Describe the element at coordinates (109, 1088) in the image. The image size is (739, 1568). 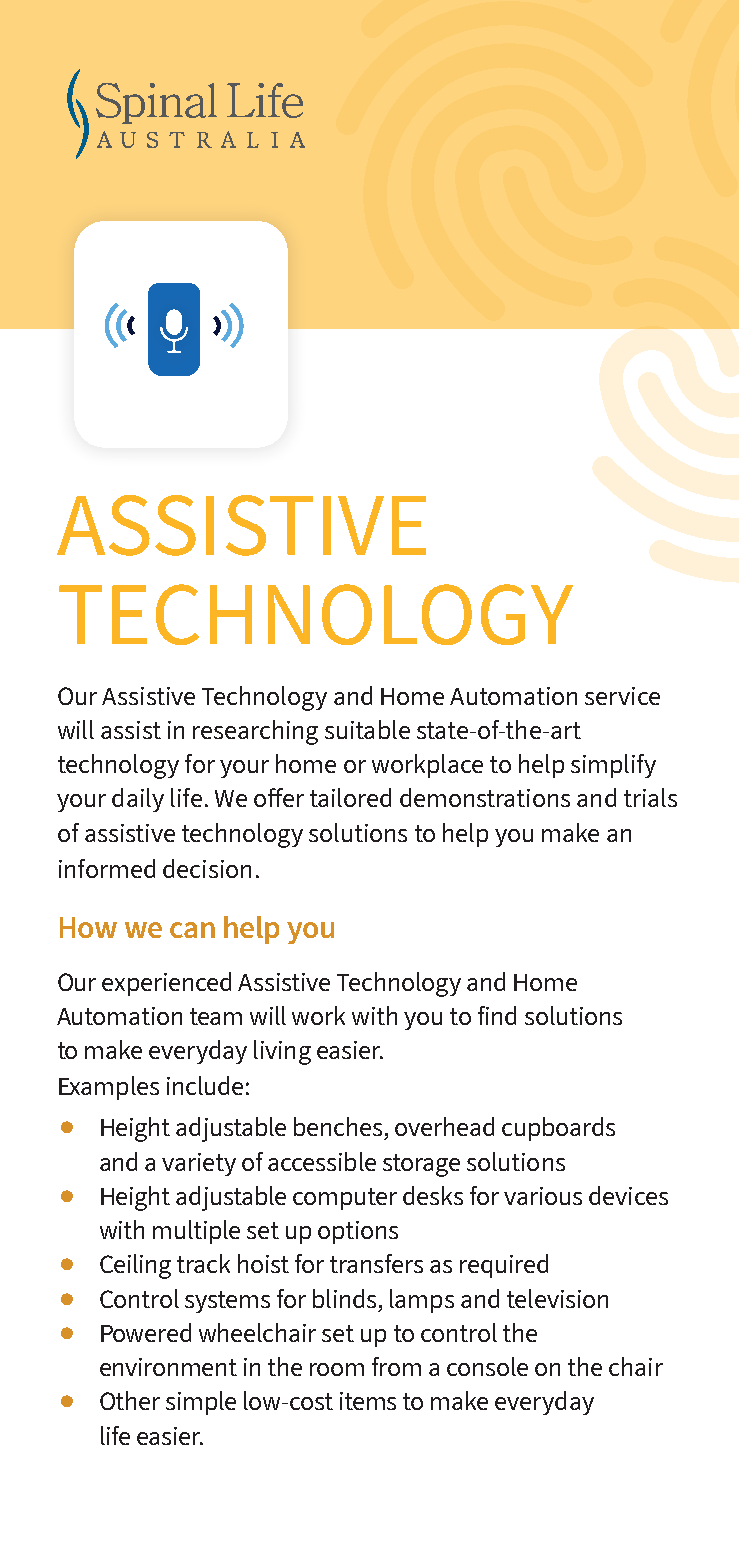
I see `Examples` at that location.
